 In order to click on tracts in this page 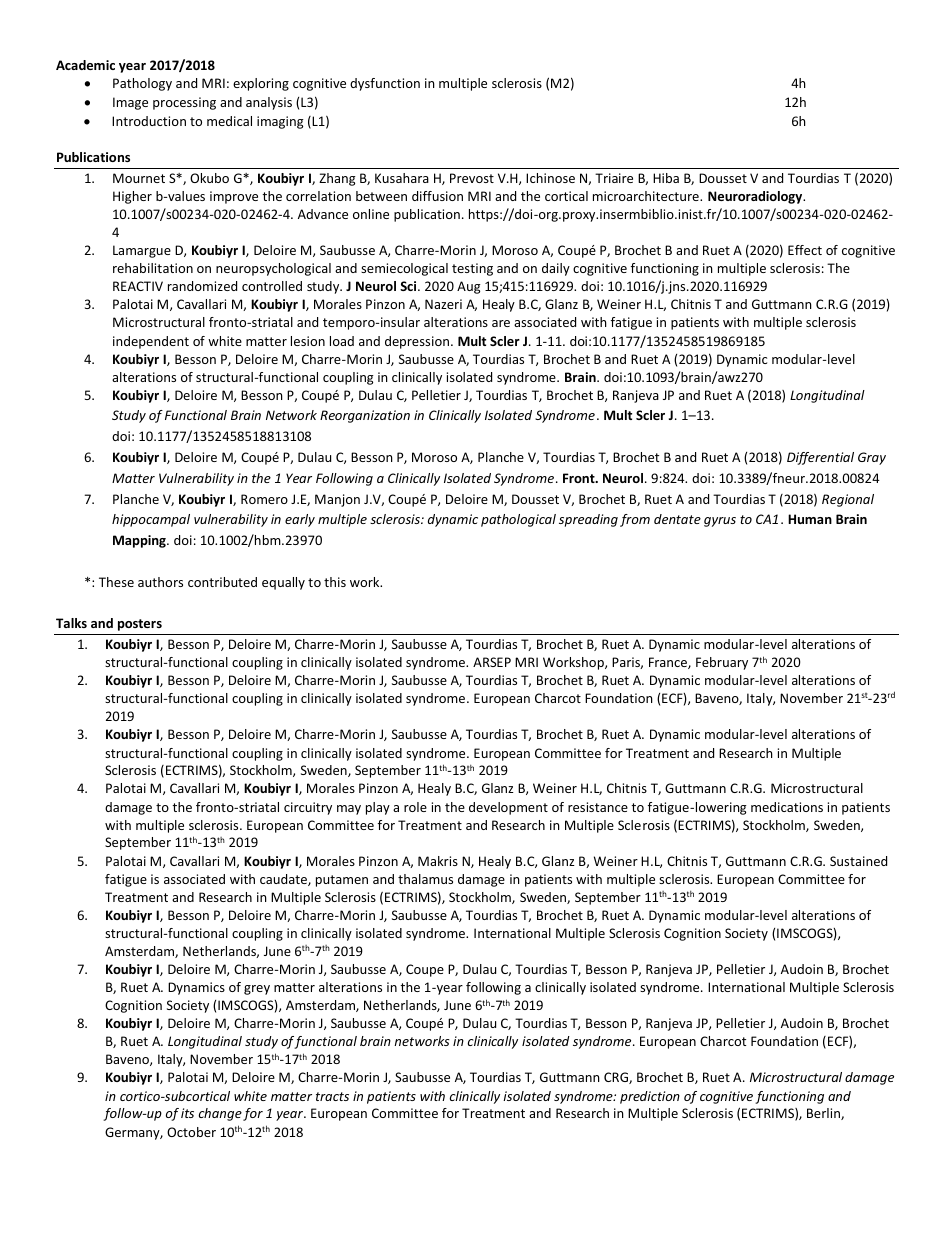, I will do `click(332, 1096)`.
